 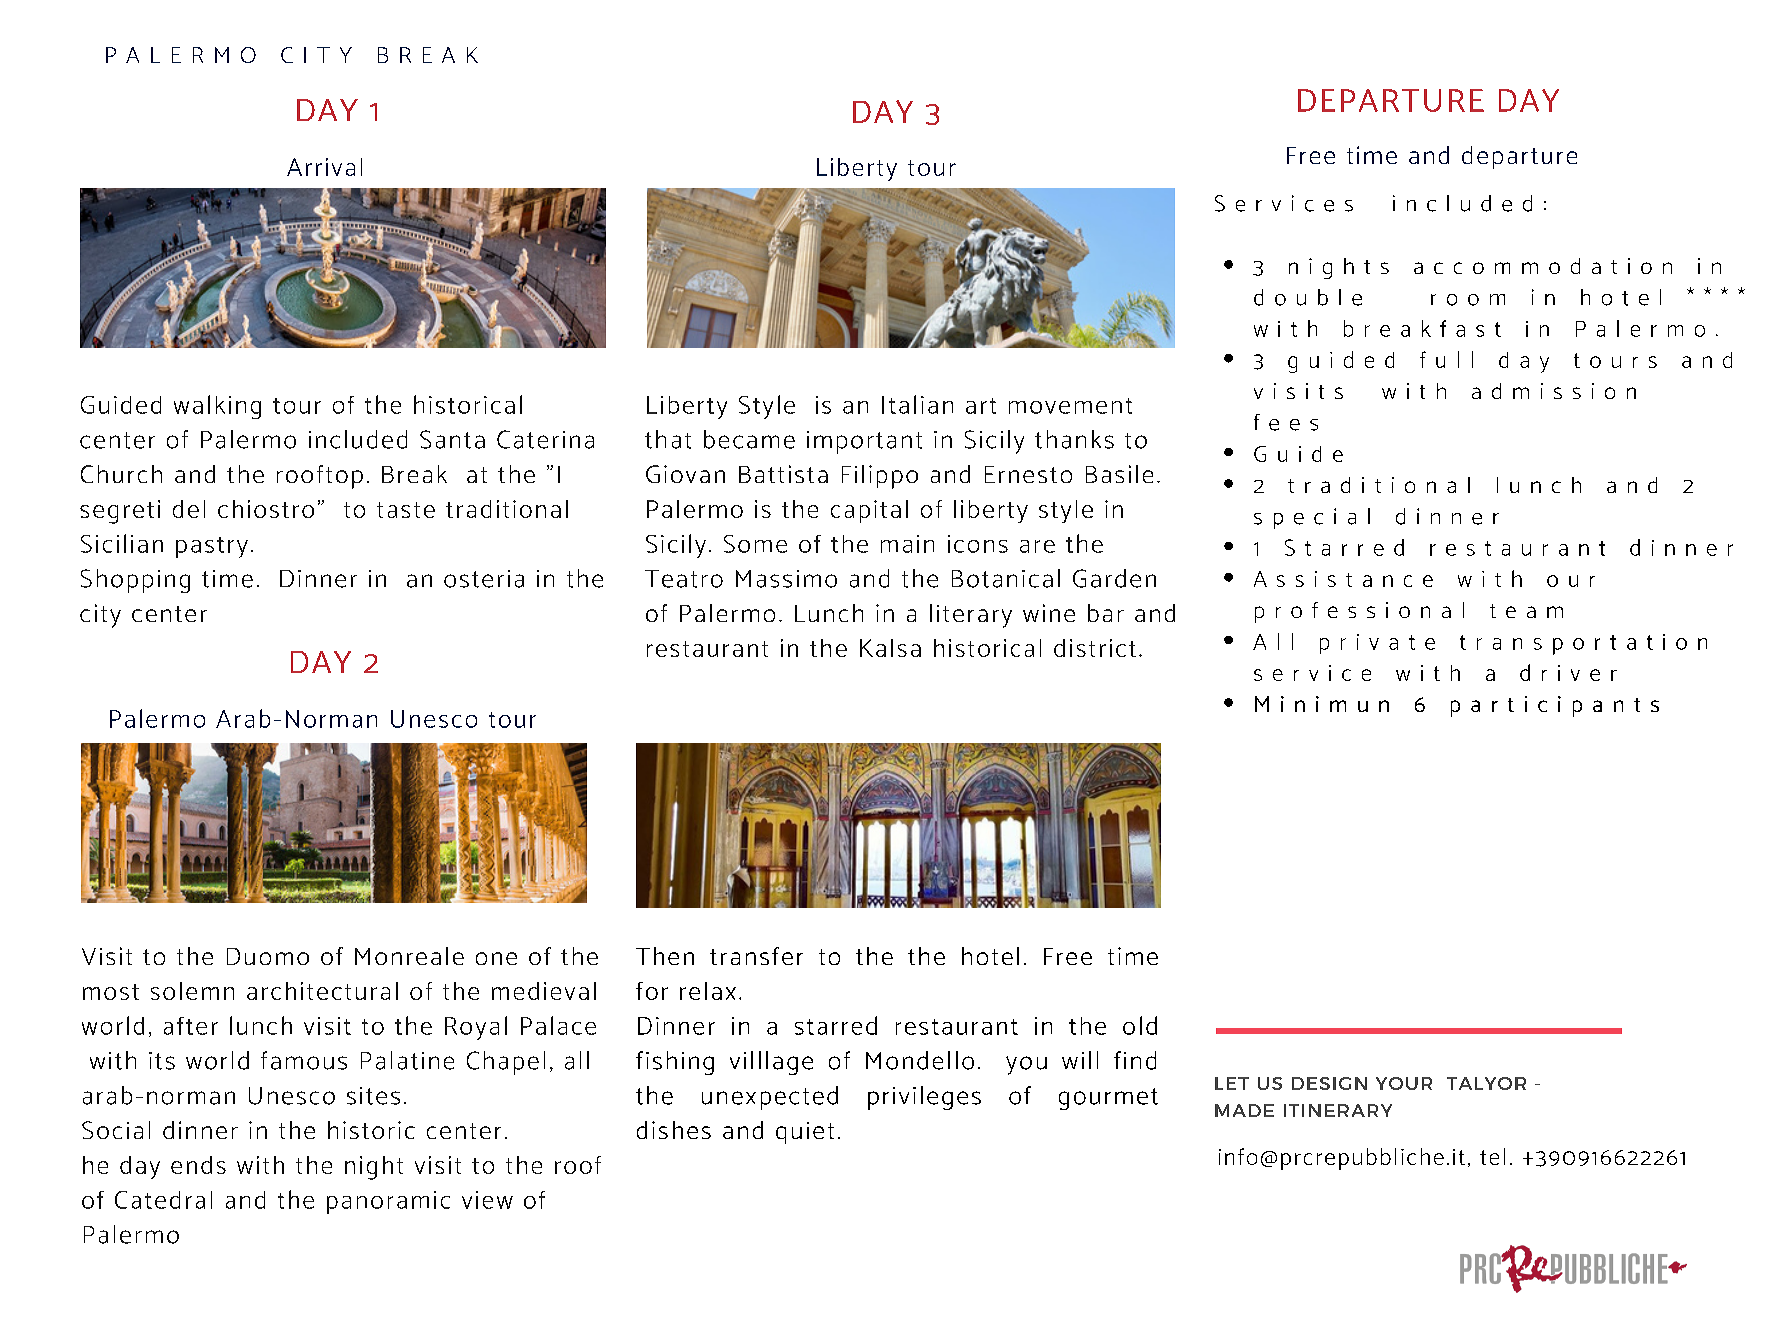 I want to click on ends, so click(x=198, y=1165).
